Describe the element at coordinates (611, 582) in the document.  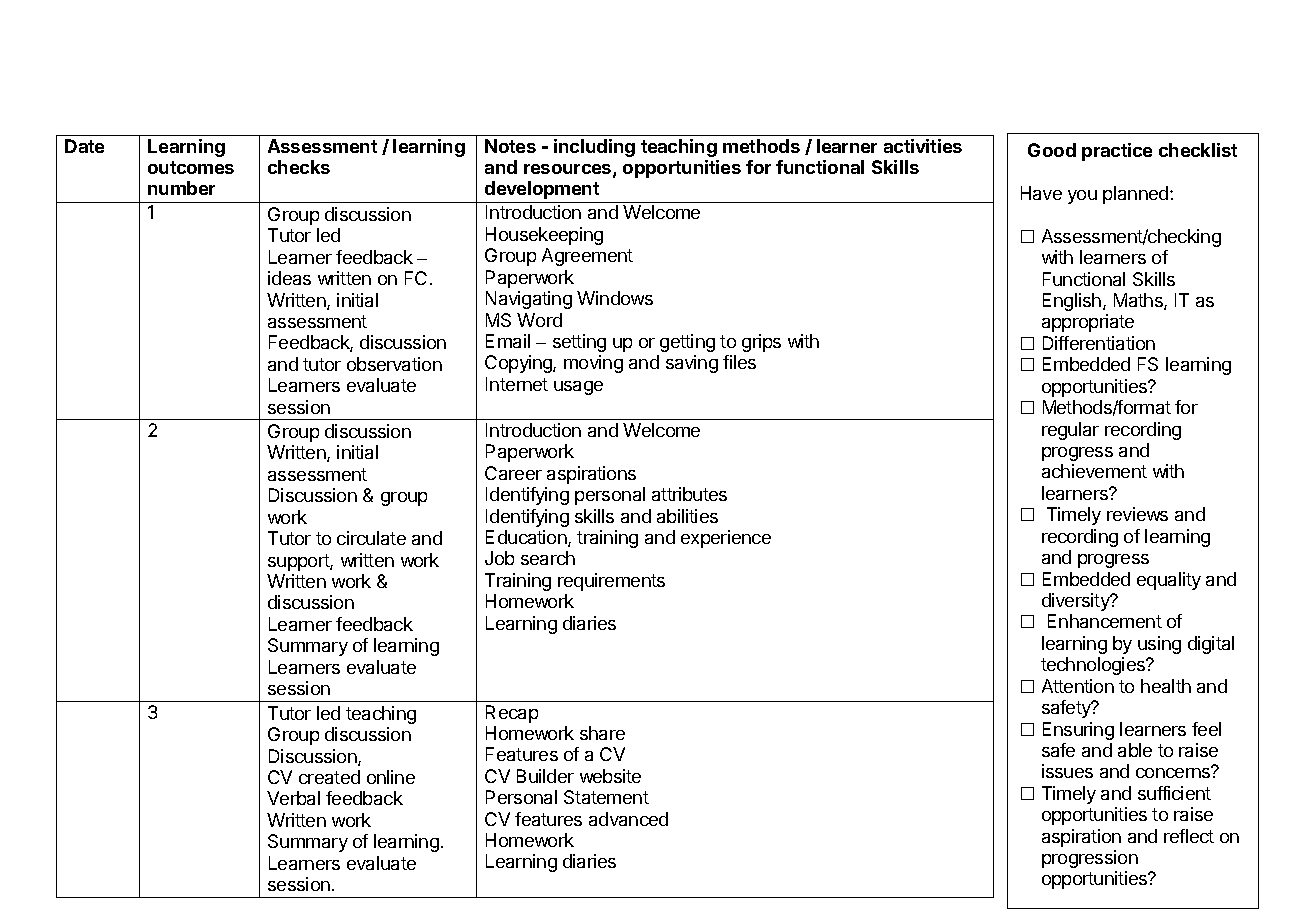
I see `requirements` at that location.
